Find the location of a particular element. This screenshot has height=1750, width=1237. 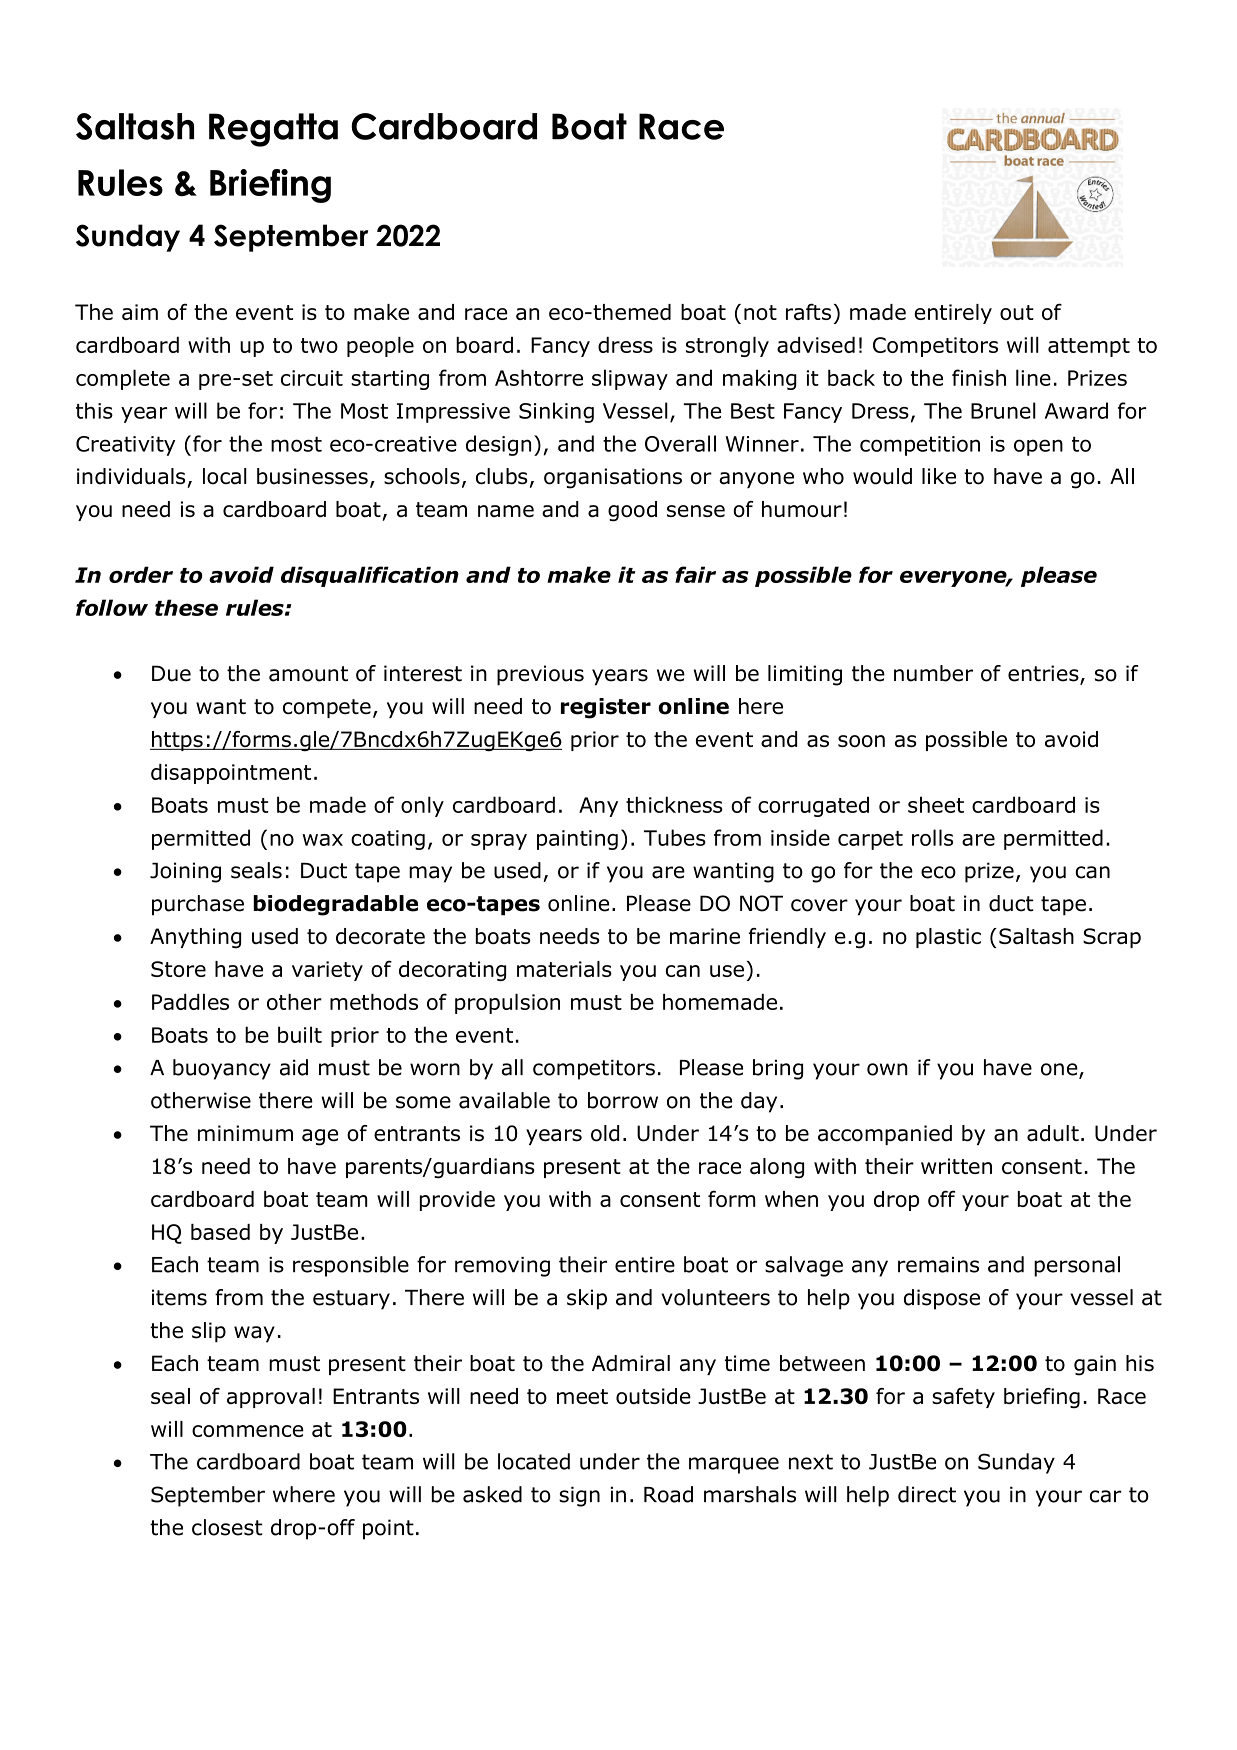

fair is located at coordinates (695, 574).
